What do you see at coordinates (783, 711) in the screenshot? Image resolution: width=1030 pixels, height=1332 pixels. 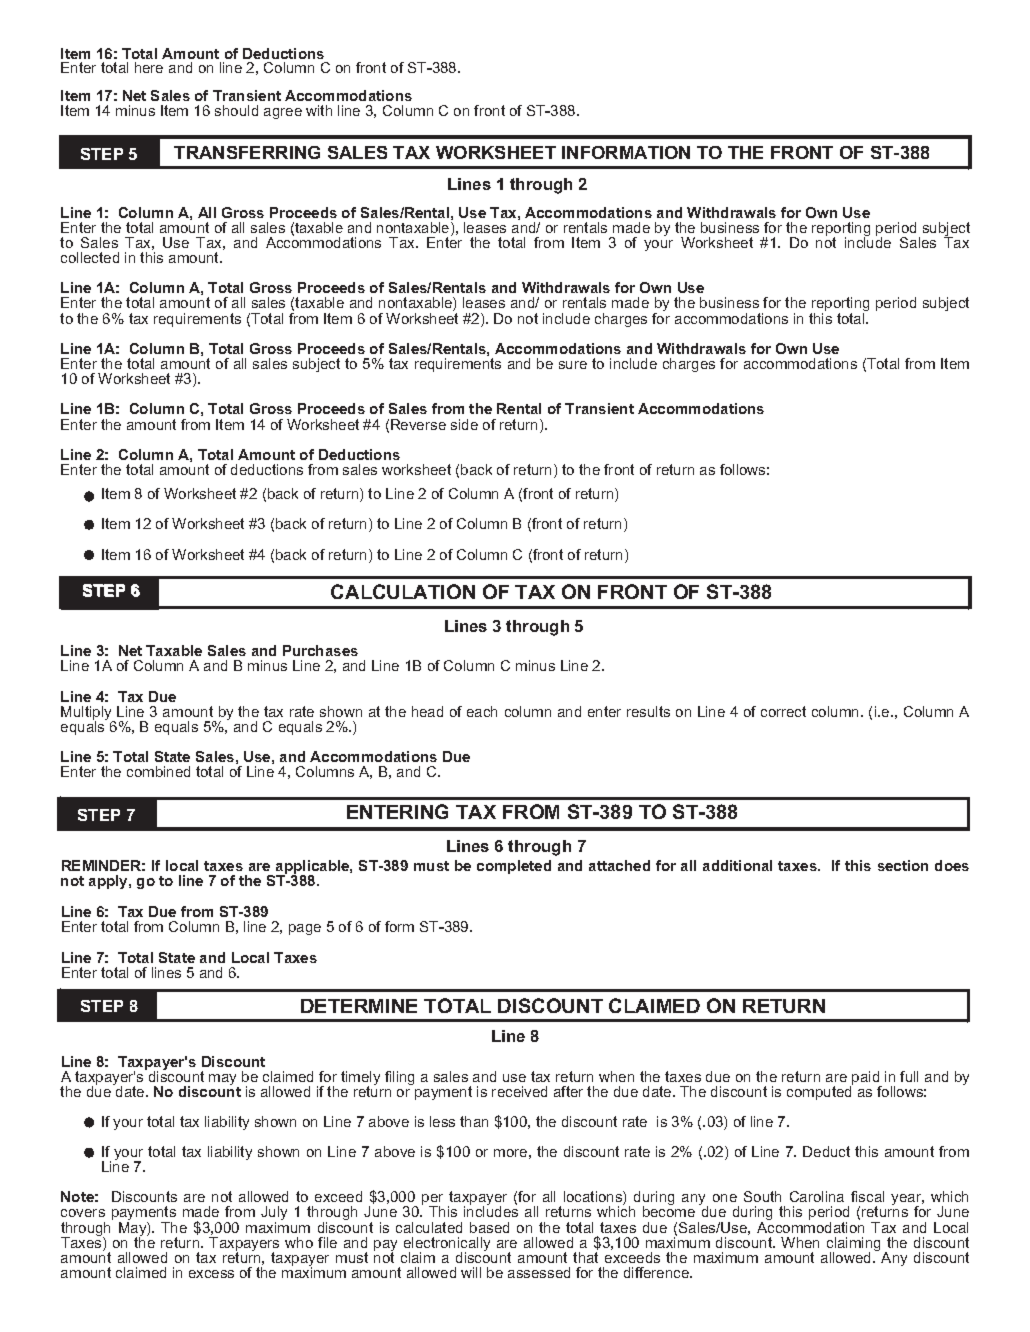 I see `correct` at bounding box center [783, 711].
